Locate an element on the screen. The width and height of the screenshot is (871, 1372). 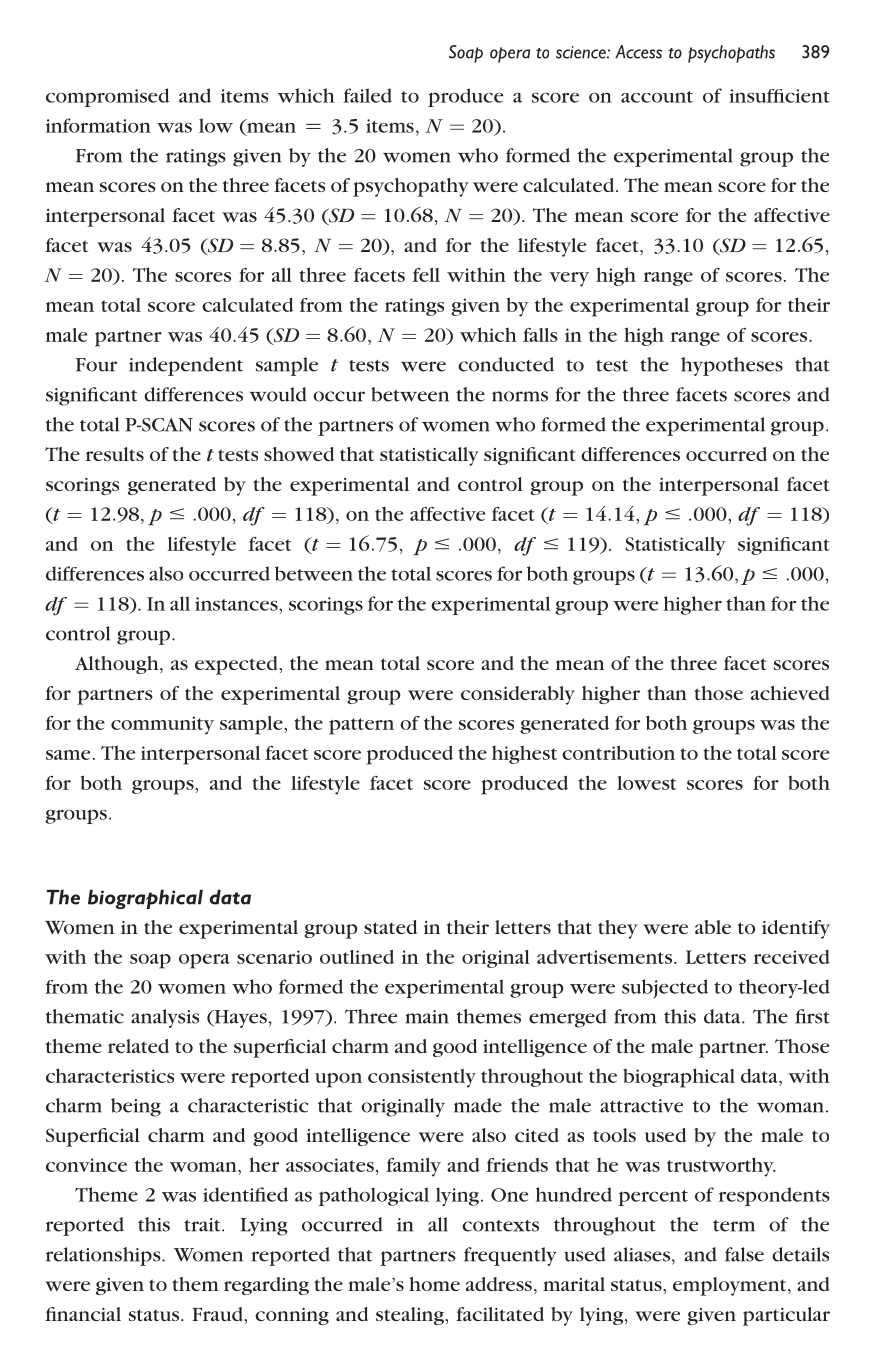
failed is located at coordinates (367, 95).
